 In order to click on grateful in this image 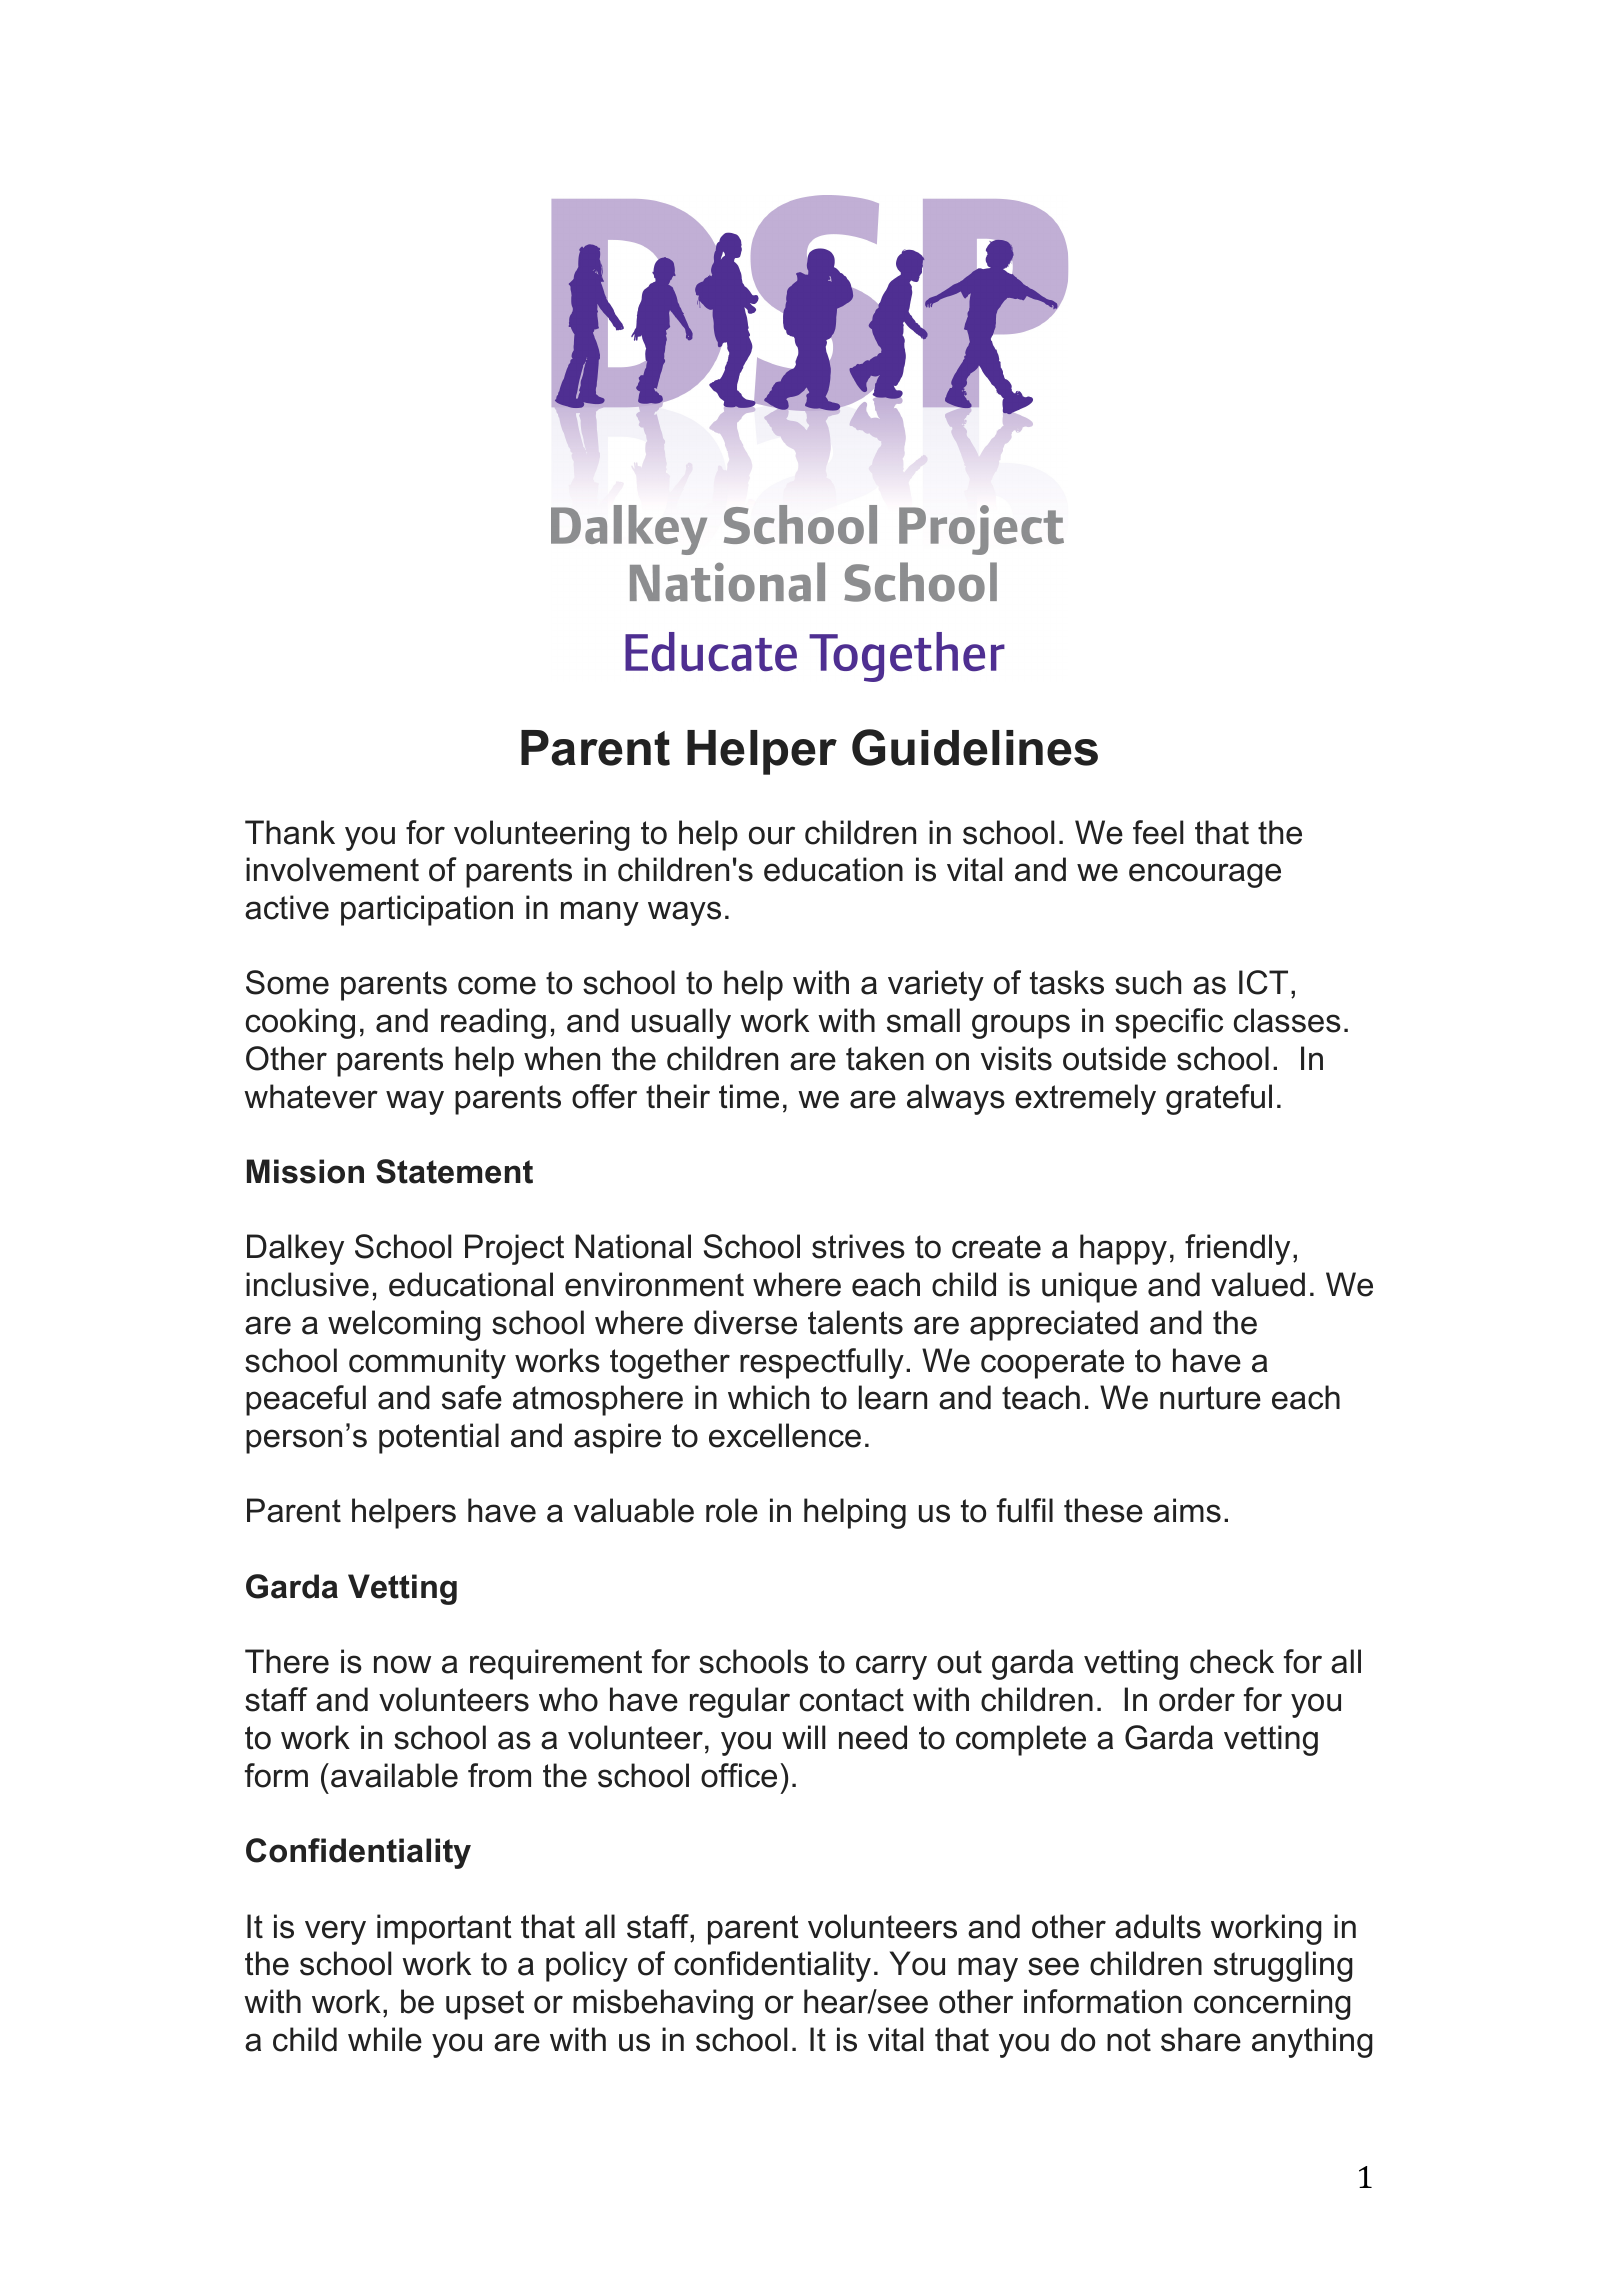, I will do `click(1219, 1099)`.
